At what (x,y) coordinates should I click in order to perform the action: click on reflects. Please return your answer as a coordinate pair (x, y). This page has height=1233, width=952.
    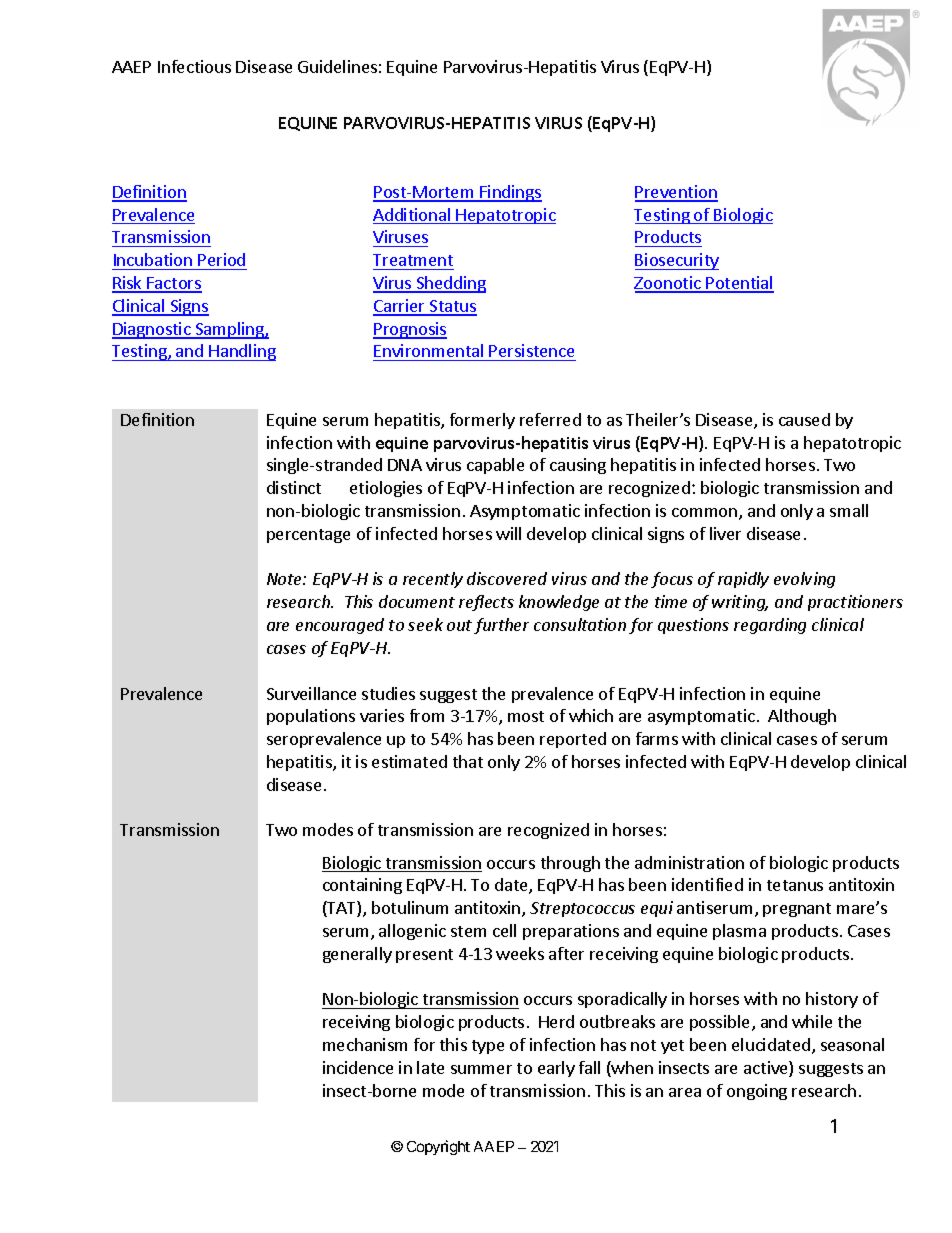
    Looking at the image, I should click on (486, 603).
